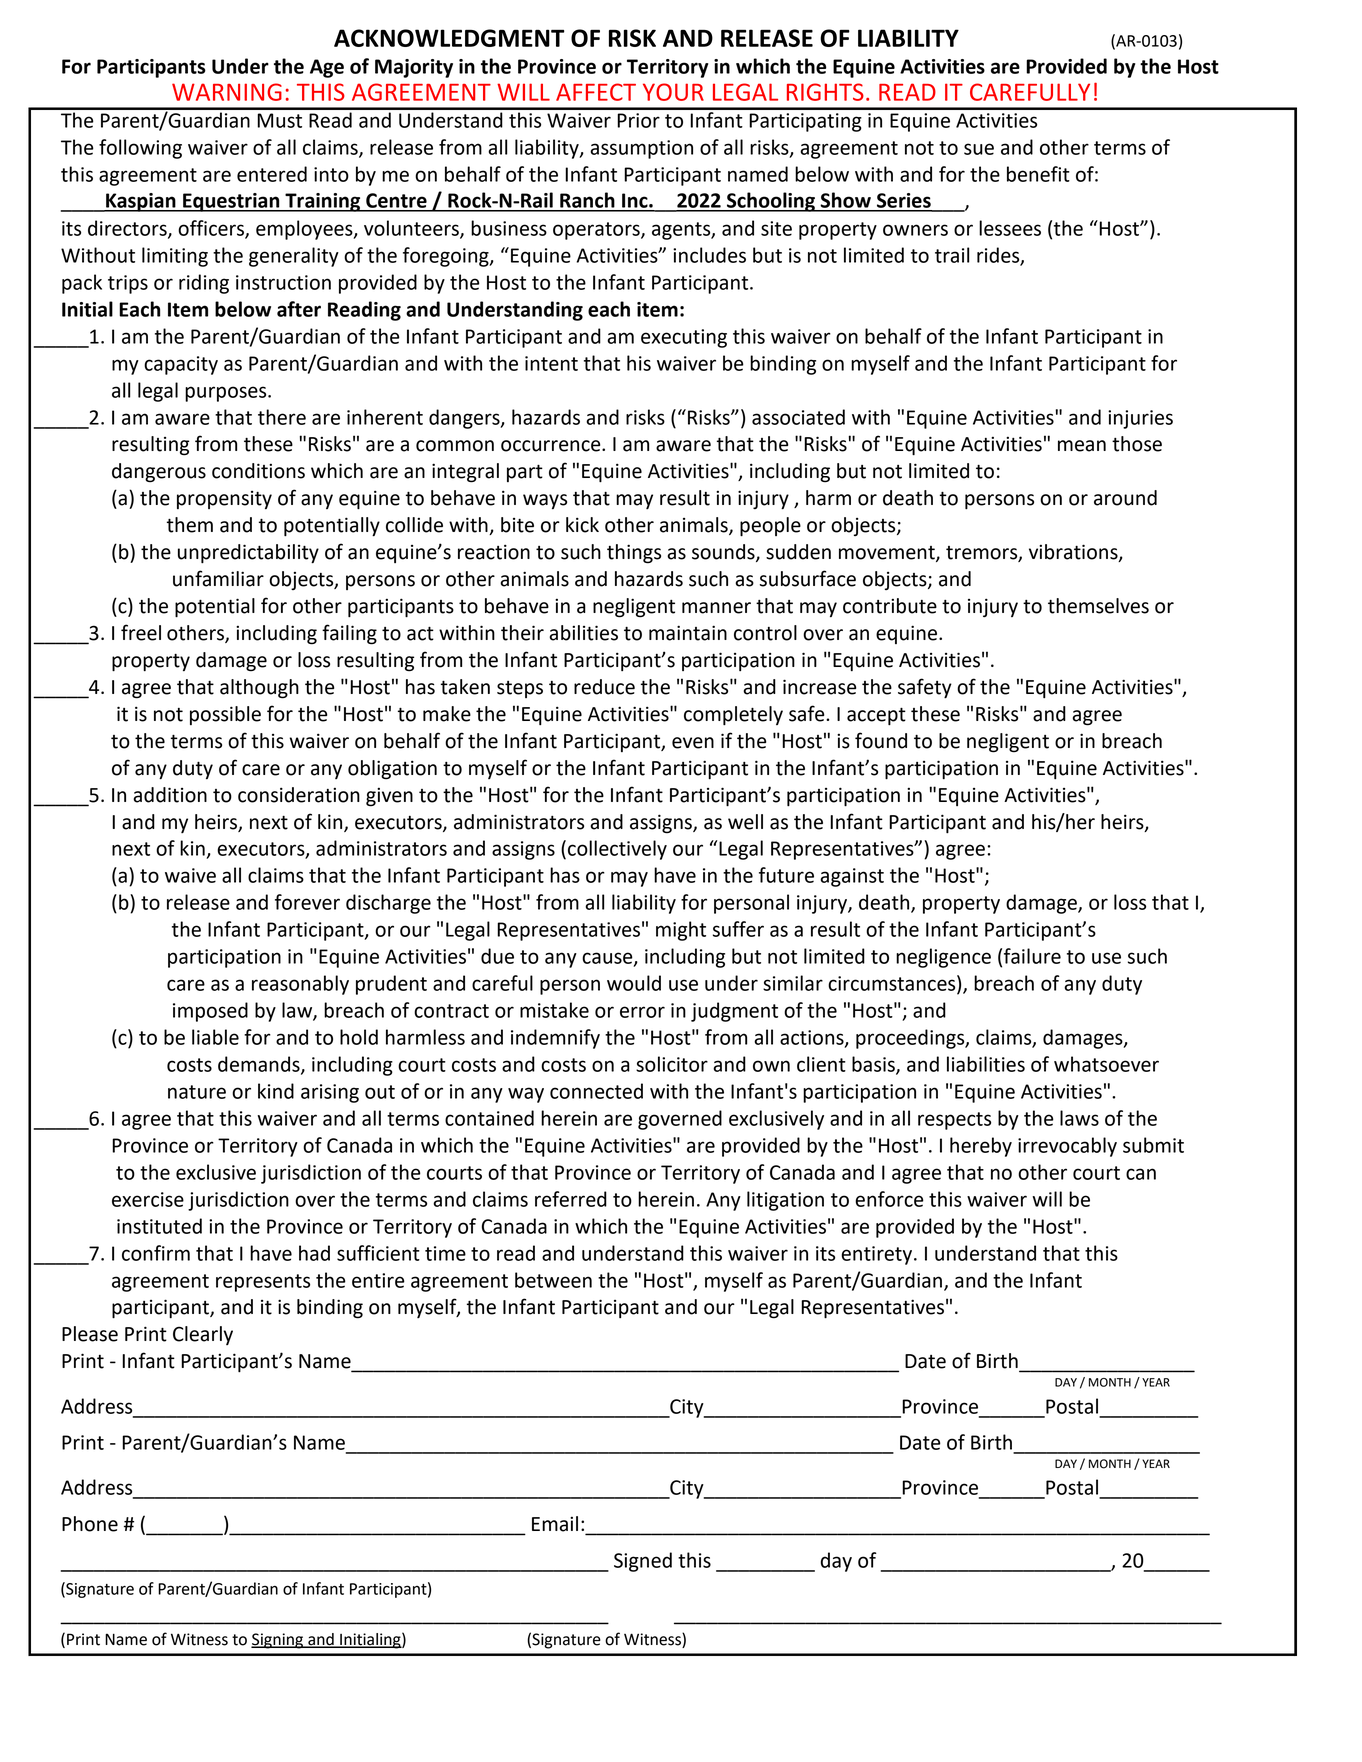 Image resolution: width=1362 pixels, height=1762 pixels. I want to click on connected, so click(596, 1091).
